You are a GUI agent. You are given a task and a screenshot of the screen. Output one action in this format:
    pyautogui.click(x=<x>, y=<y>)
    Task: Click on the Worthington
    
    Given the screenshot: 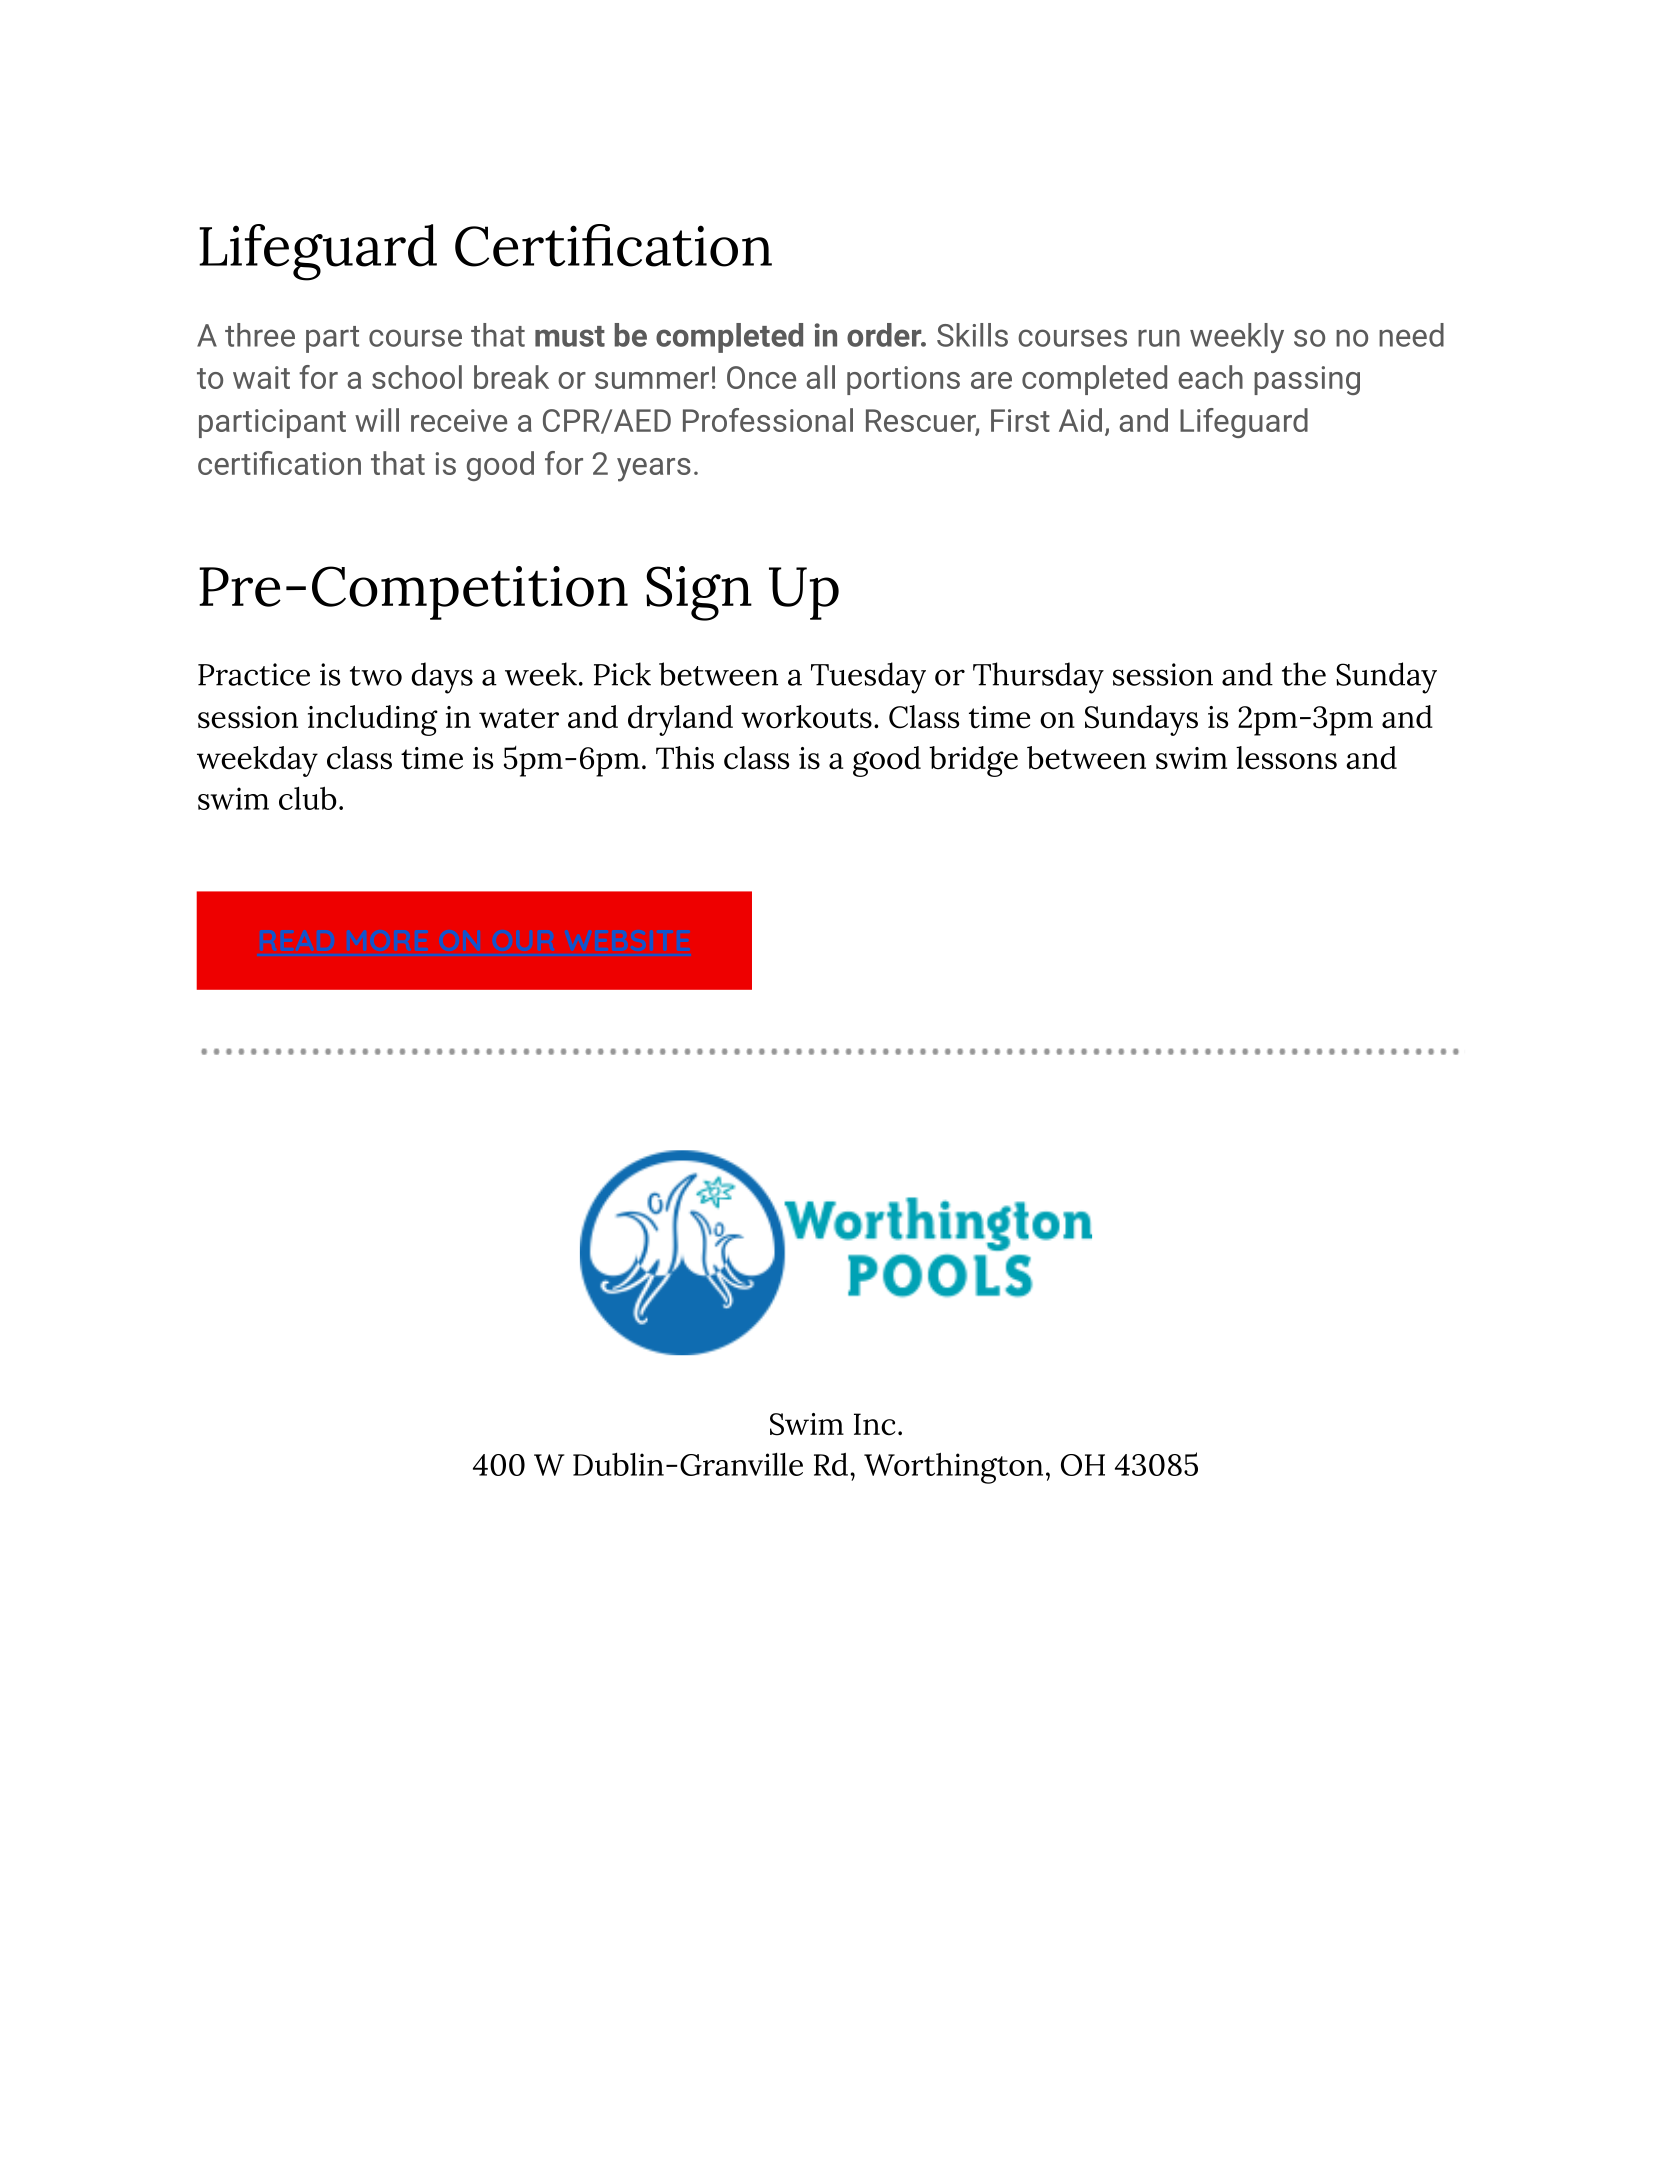 What is the action you would take?
    pyautogui.click(x=953, y=1468)
